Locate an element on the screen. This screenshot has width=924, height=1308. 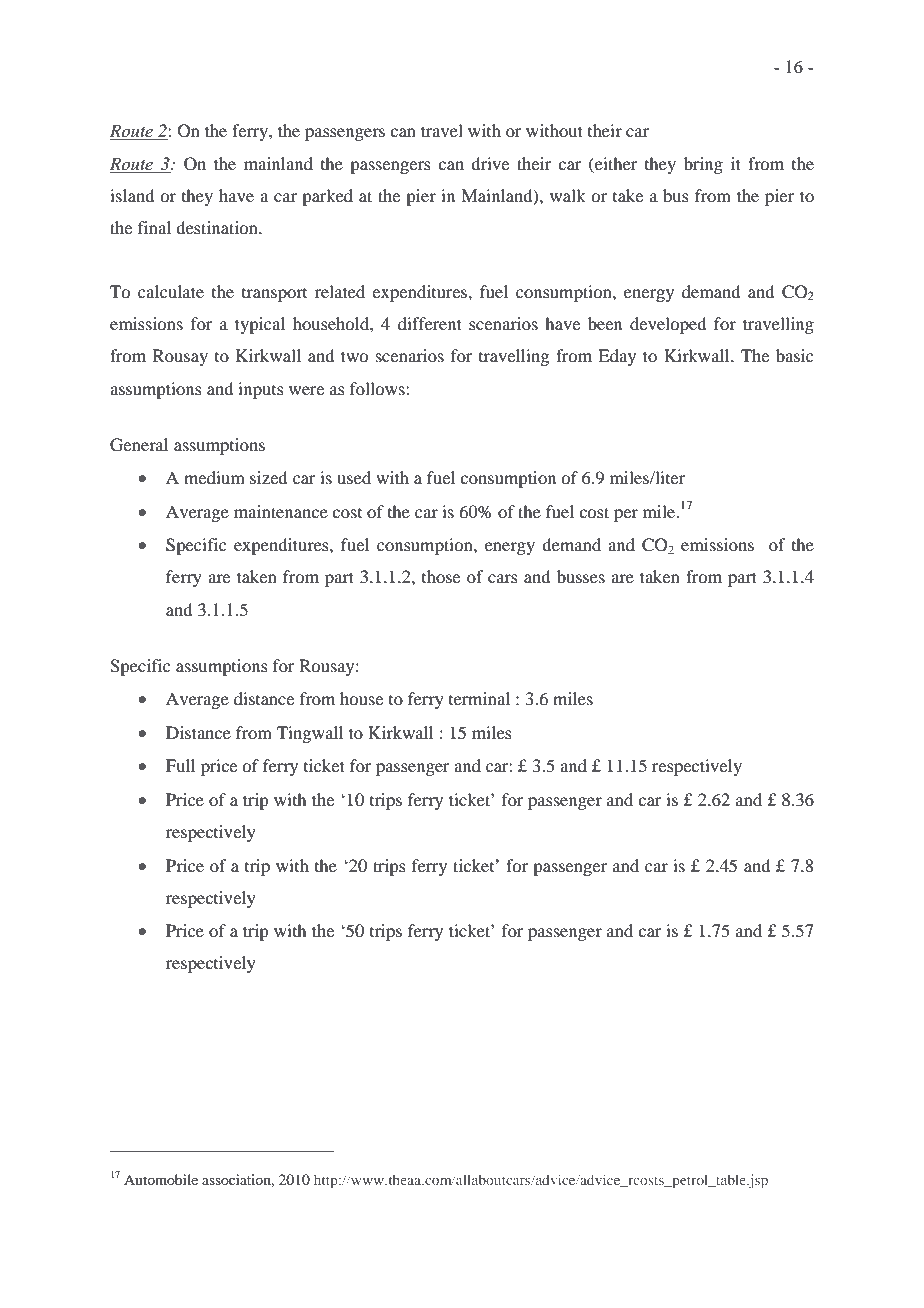
bring is located at coordinates (703, 165).
